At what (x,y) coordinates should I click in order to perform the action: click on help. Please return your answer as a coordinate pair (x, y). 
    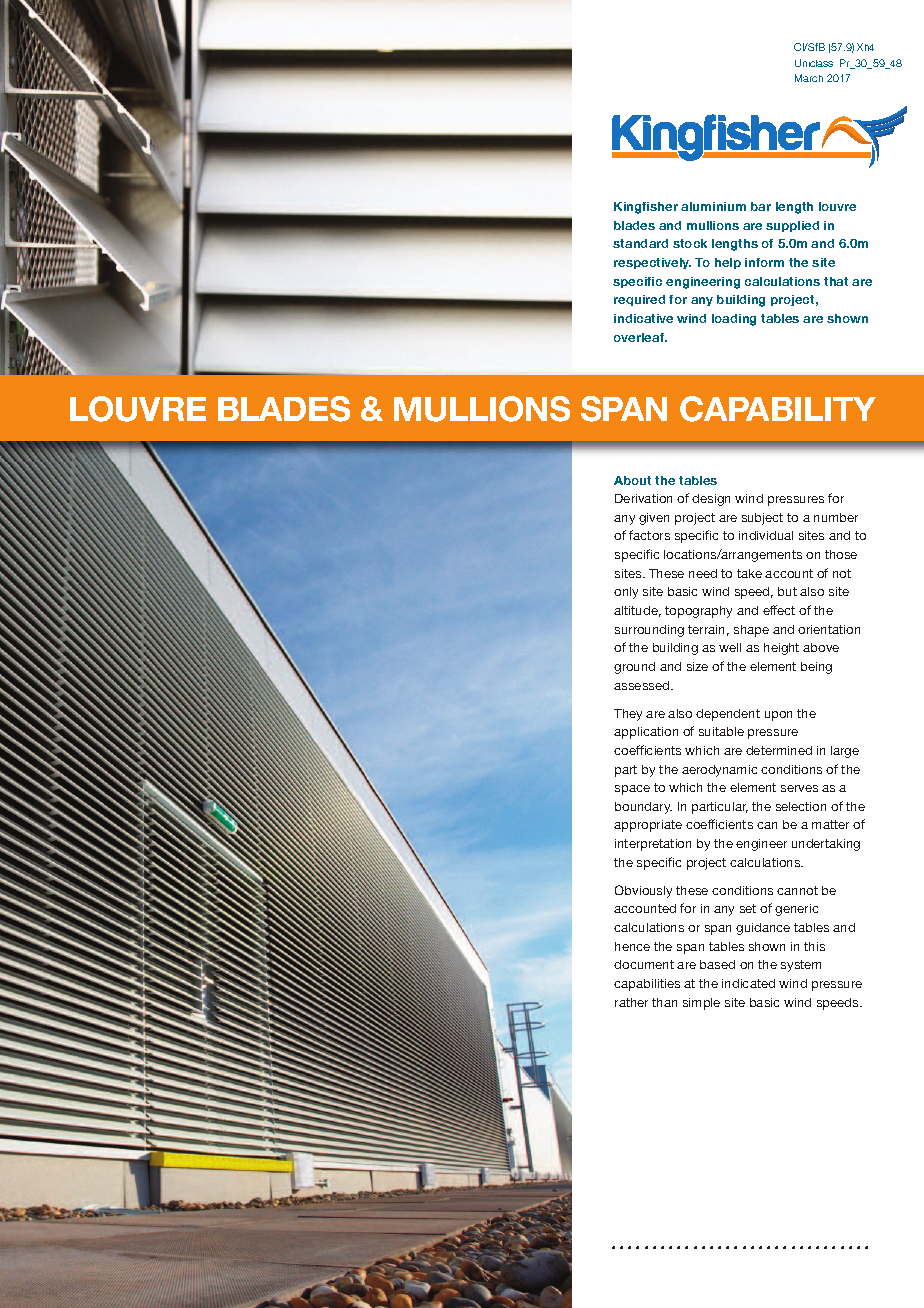
    Looking at the image, I should click on (728, 263).
